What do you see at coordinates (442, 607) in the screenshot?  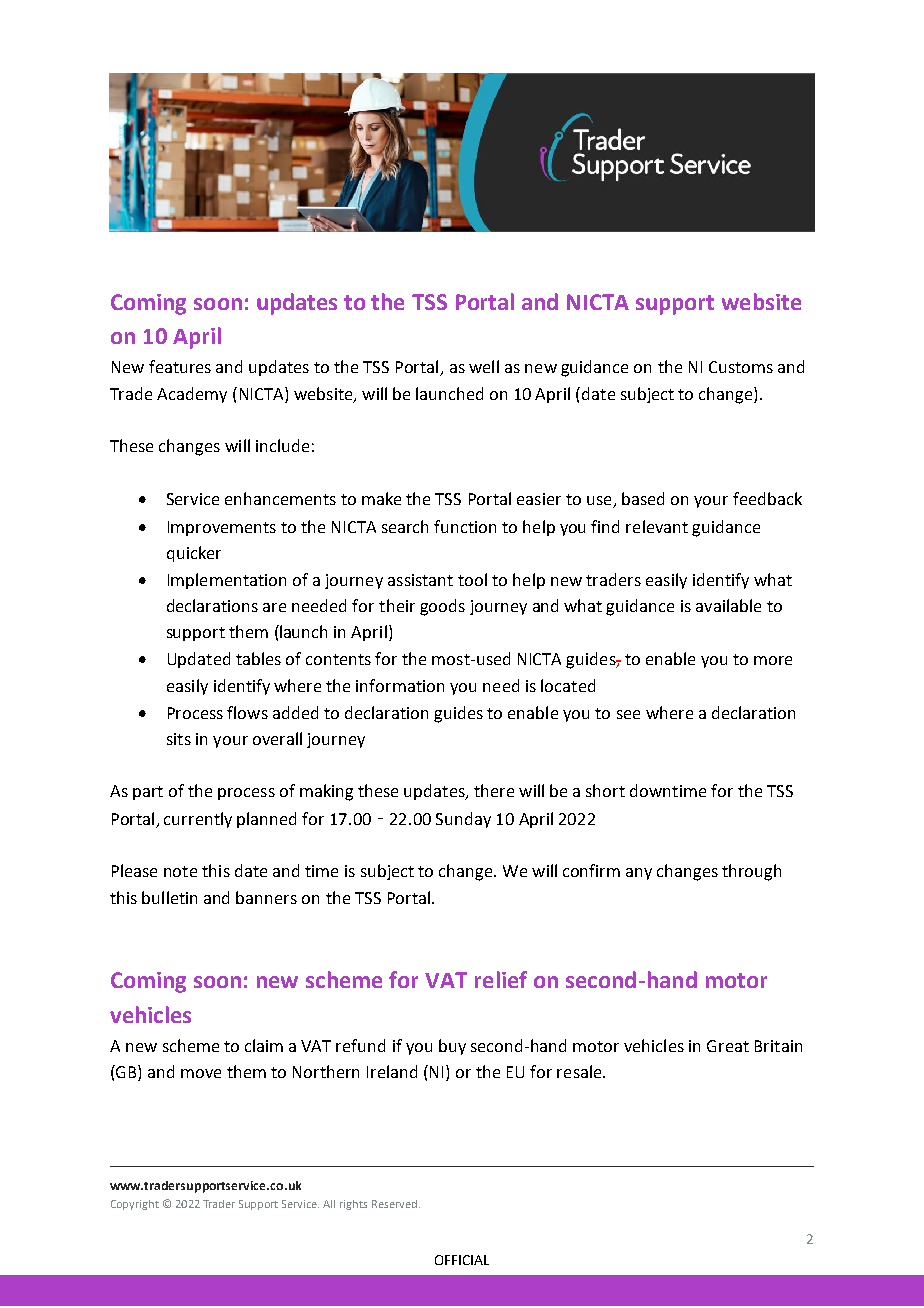 I see `goods` at bounding box center [442, 607].
